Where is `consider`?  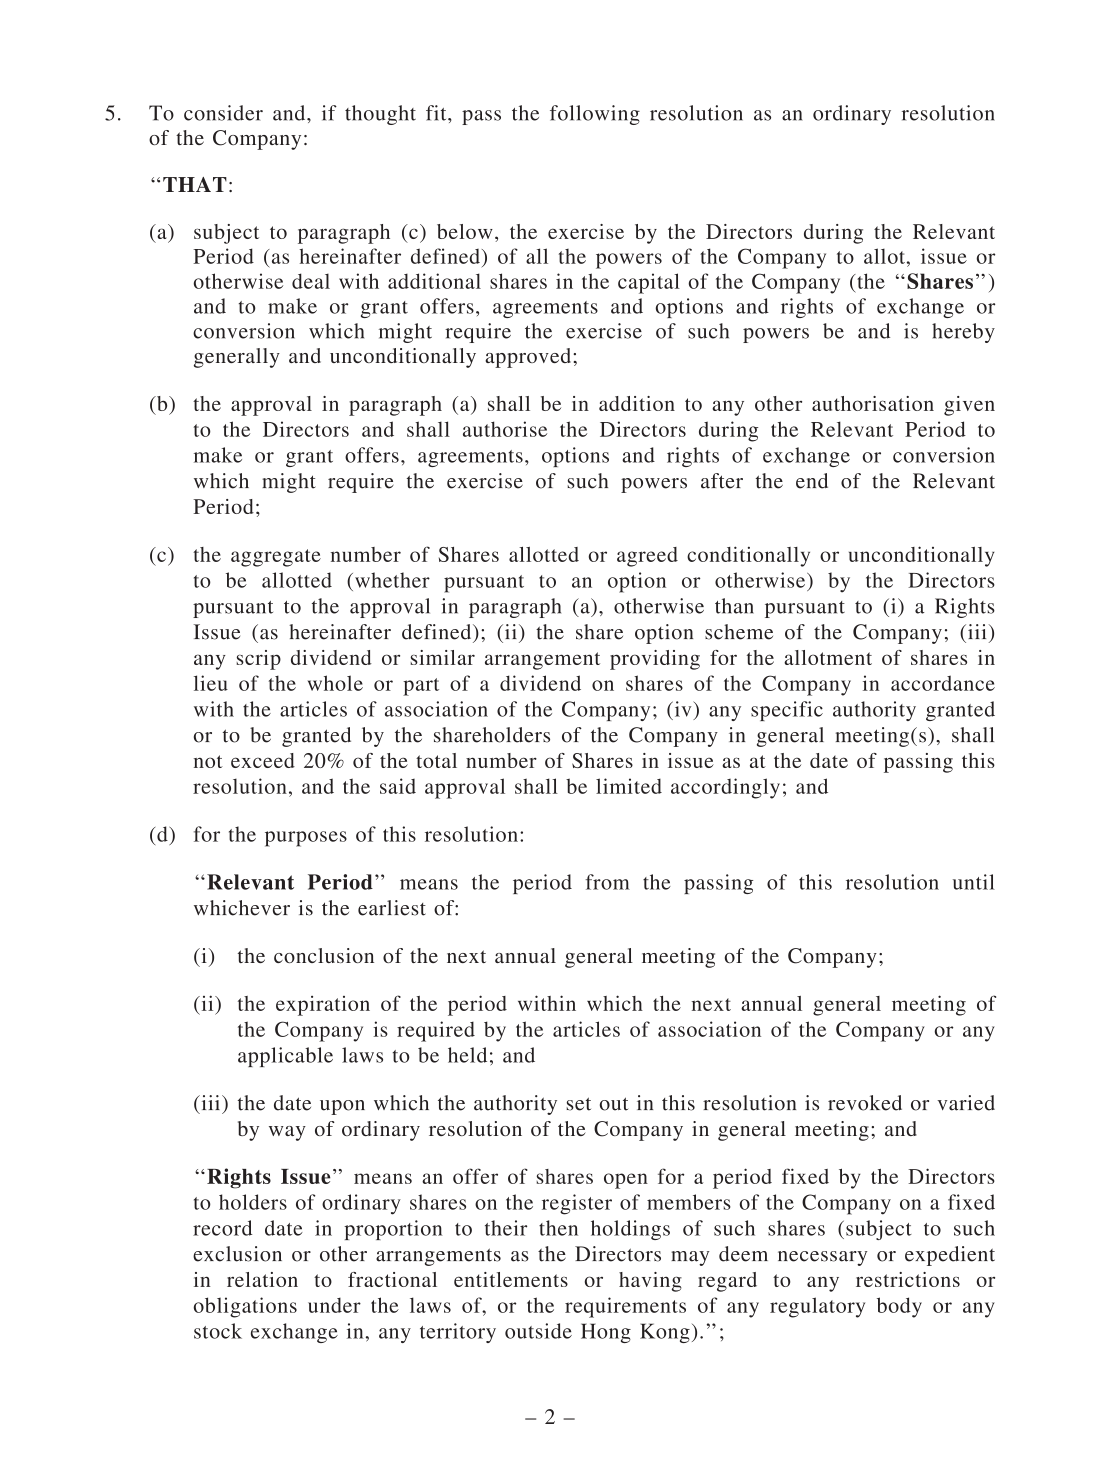
consider is located at coordinates (223, 113).
